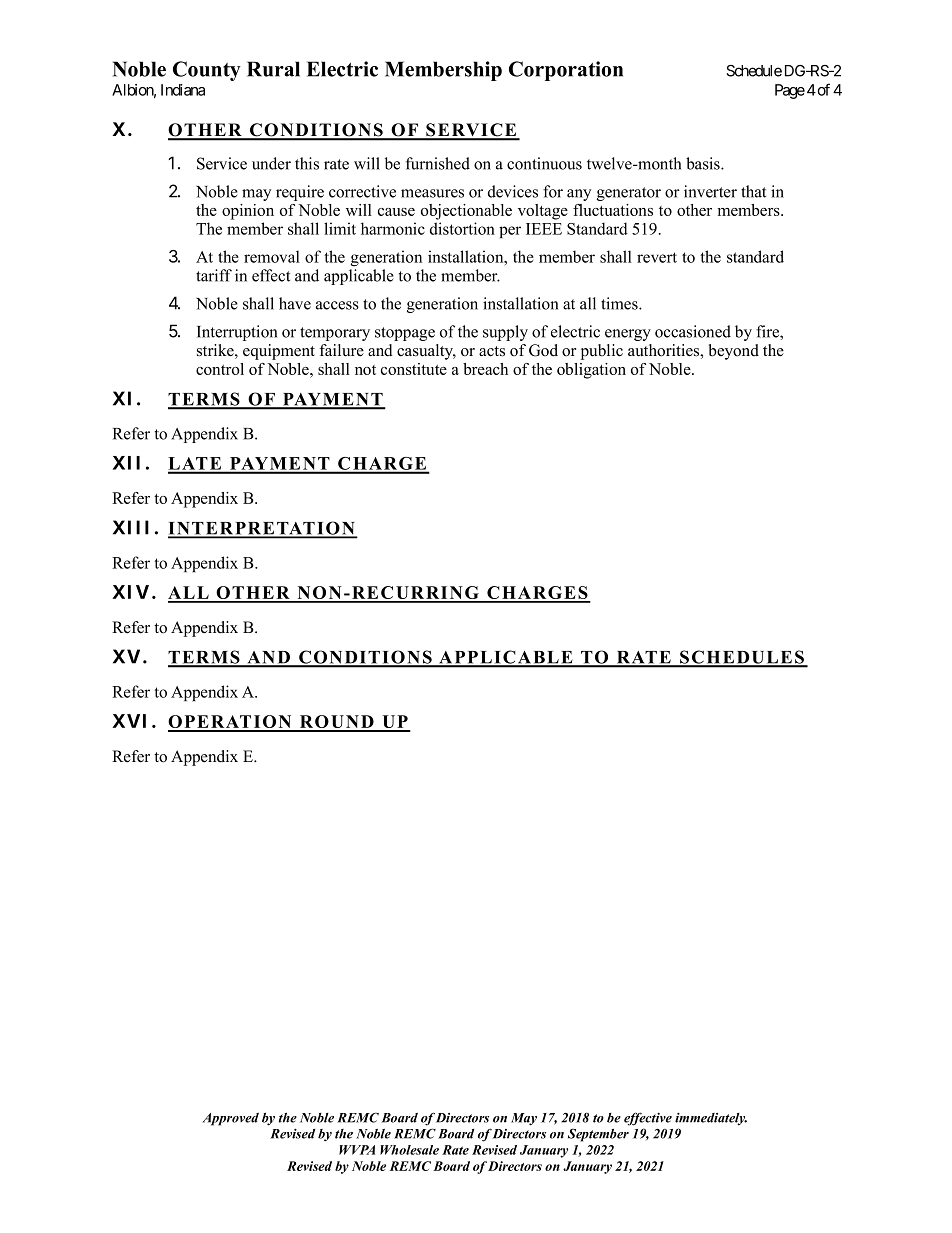 The width and height of the screenshot is (952, 1233). I want to click on Wholesale, so click(409, 1150).
